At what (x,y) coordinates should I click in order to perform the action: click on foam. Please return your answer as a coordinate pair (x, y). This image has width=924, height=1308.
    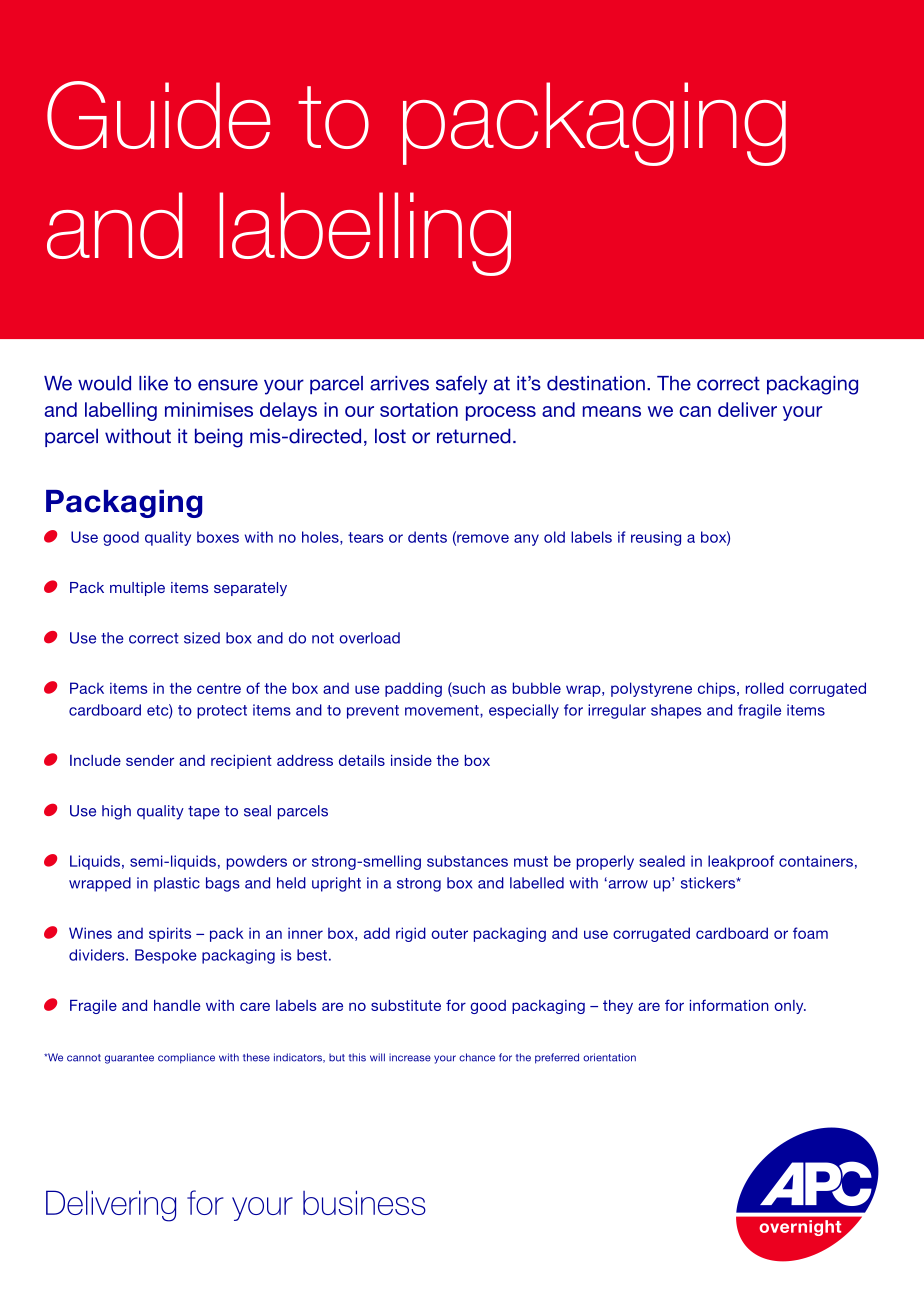
    Looking at the image, I should click on (810, 933).
